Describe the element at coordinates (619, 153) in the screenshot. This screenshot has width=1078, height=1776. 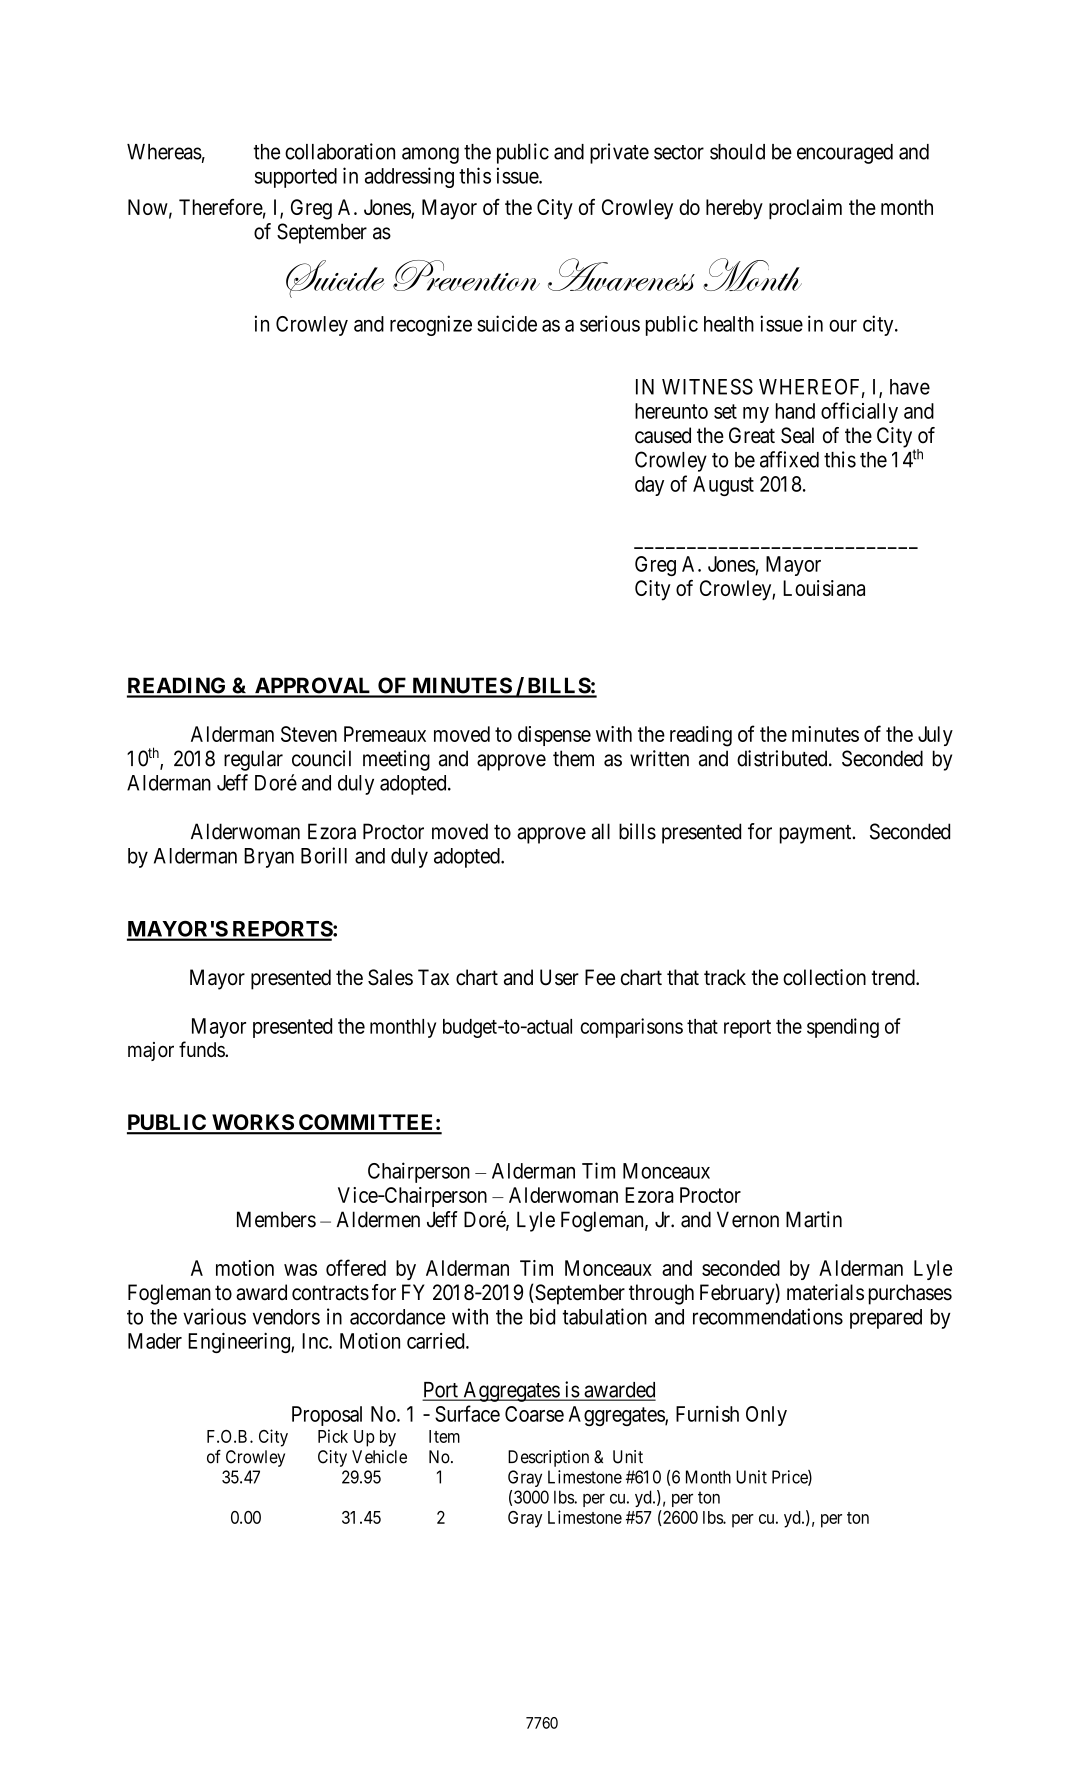
I see `private` at that location.
